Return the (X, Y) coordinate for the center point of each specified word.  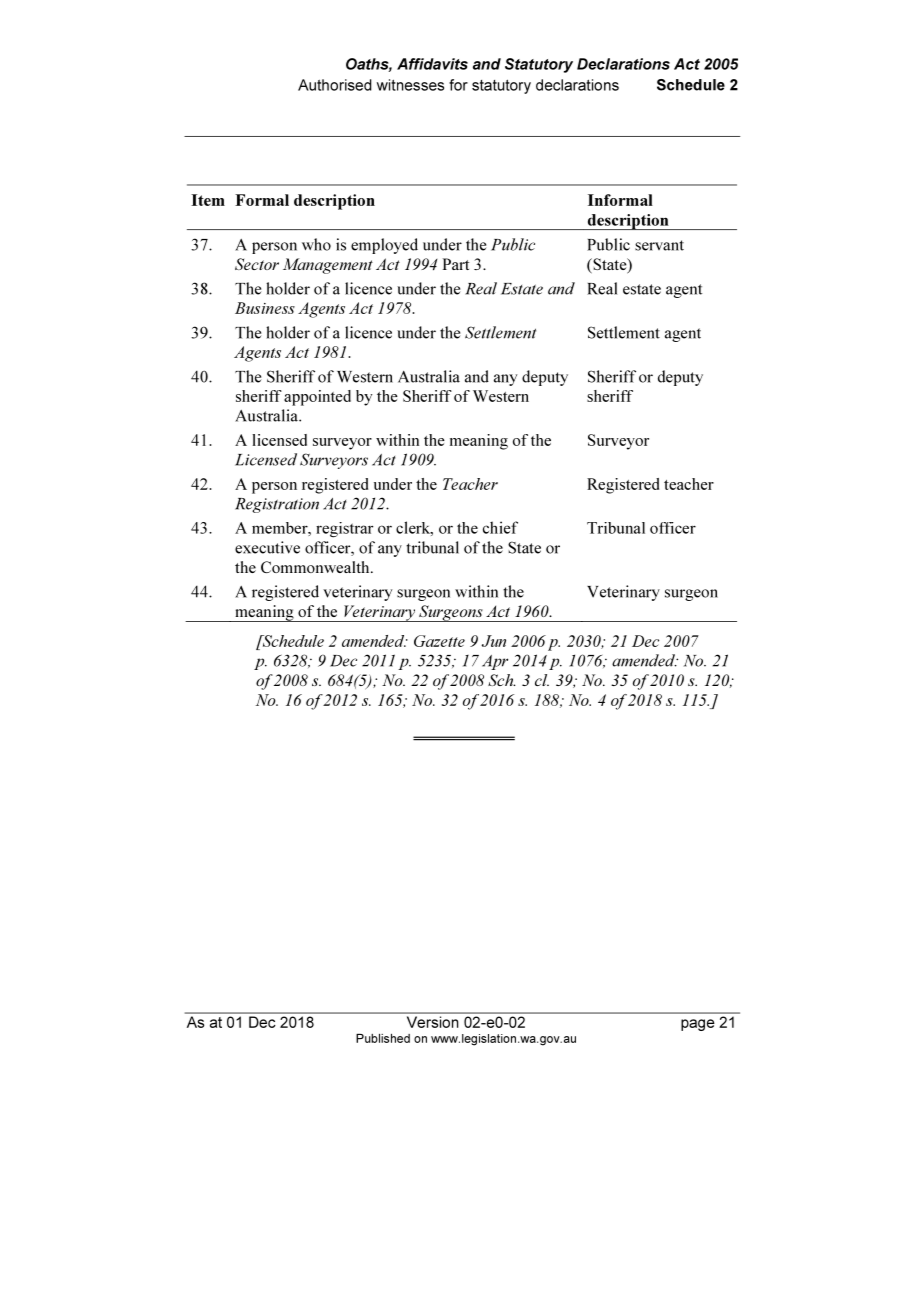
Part (456, 264)
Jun (494, 641)
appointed (317, 398)
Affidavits (432, 64)
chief (500, 527)
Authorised (335, 85)
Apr (495, 662)
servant (659, 245)
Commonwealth (316, 567)
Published (383, 1038)
